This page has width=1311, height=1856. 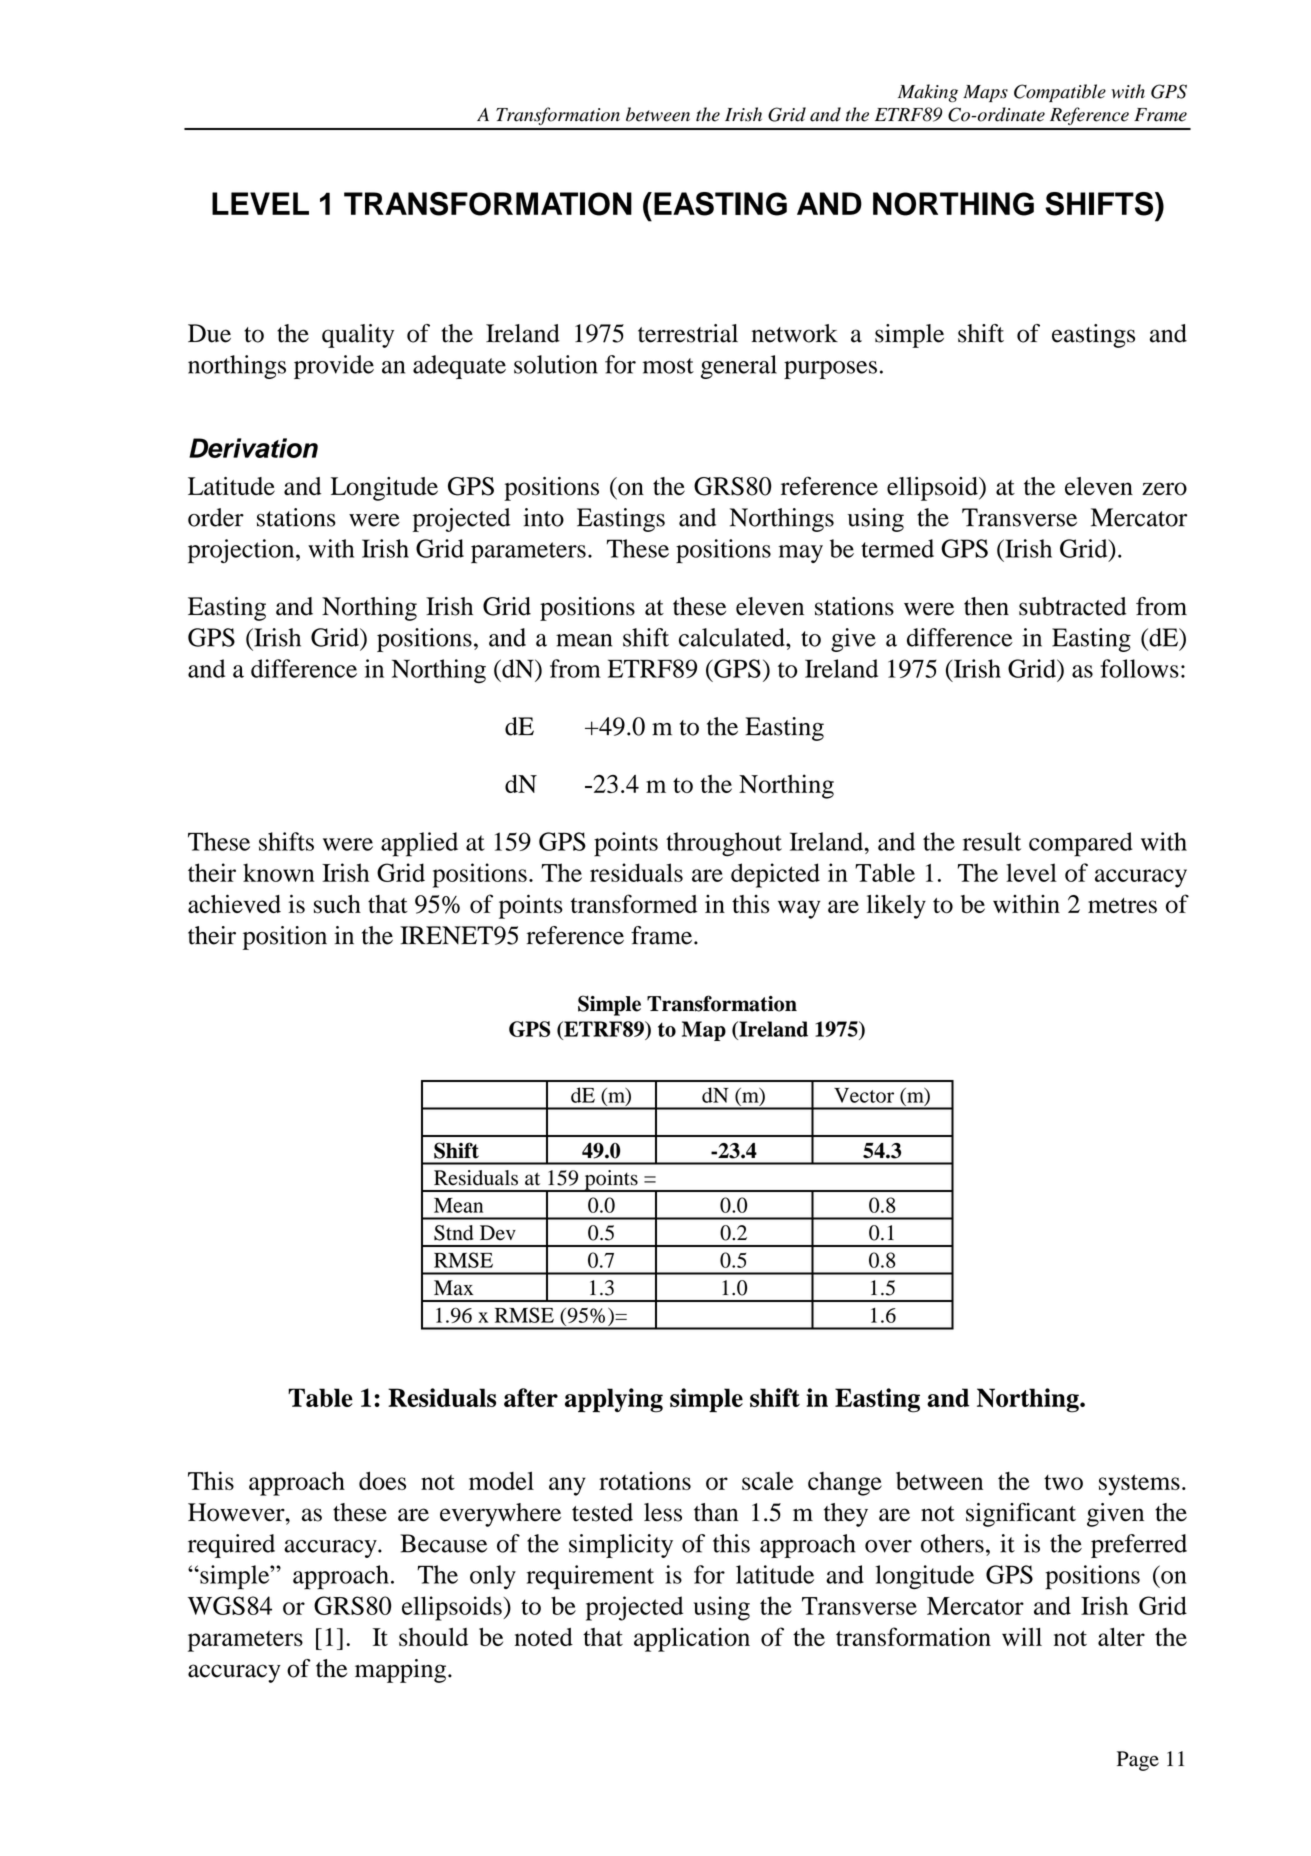 I want to click on systems, so click(x=1139, y=1485).
